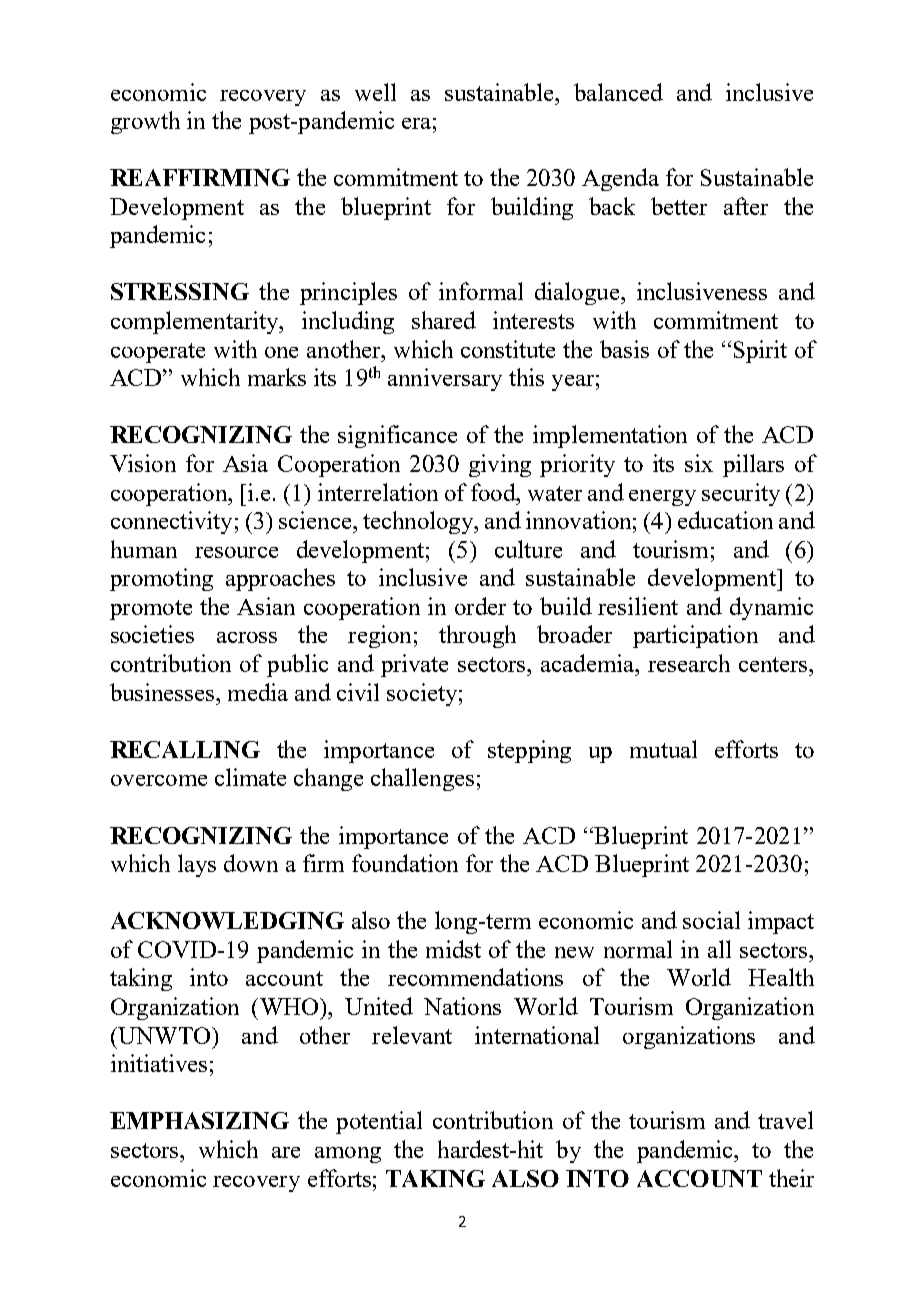  I want to click on EMPHASIZING, so click(199, 1120).
